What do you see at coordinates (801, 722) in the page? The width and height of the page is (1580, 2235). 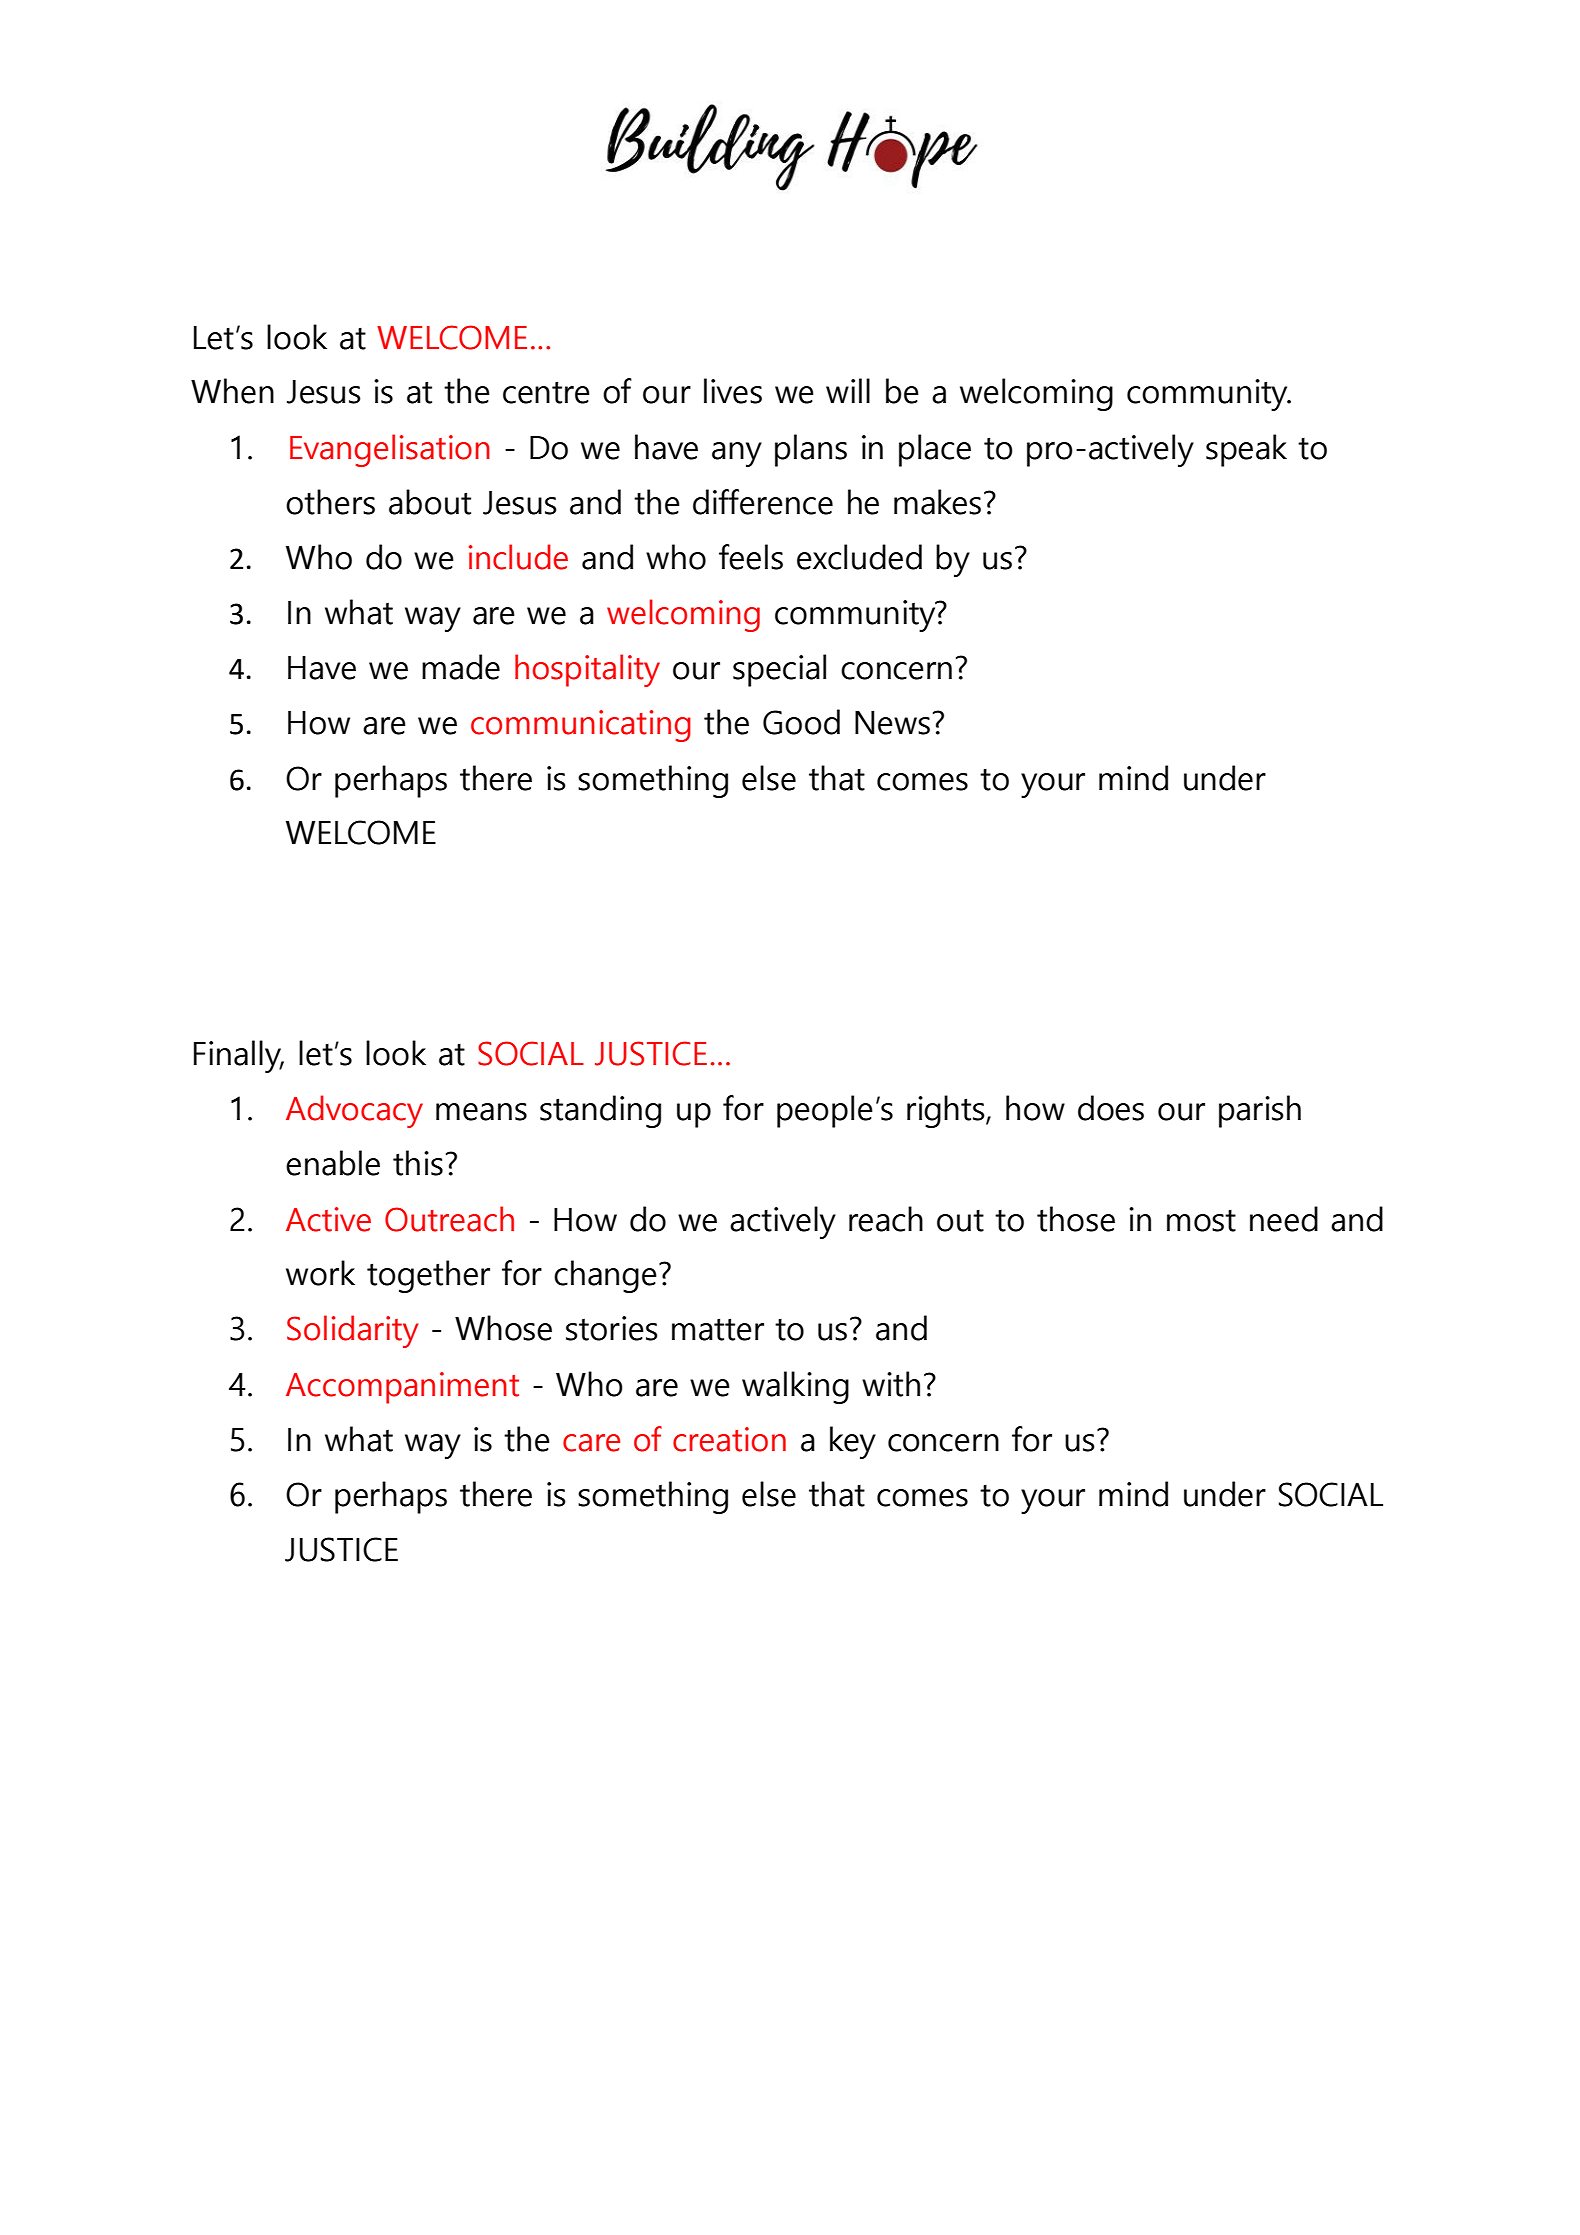 I see `Good` at bounding box center [801, 722].
